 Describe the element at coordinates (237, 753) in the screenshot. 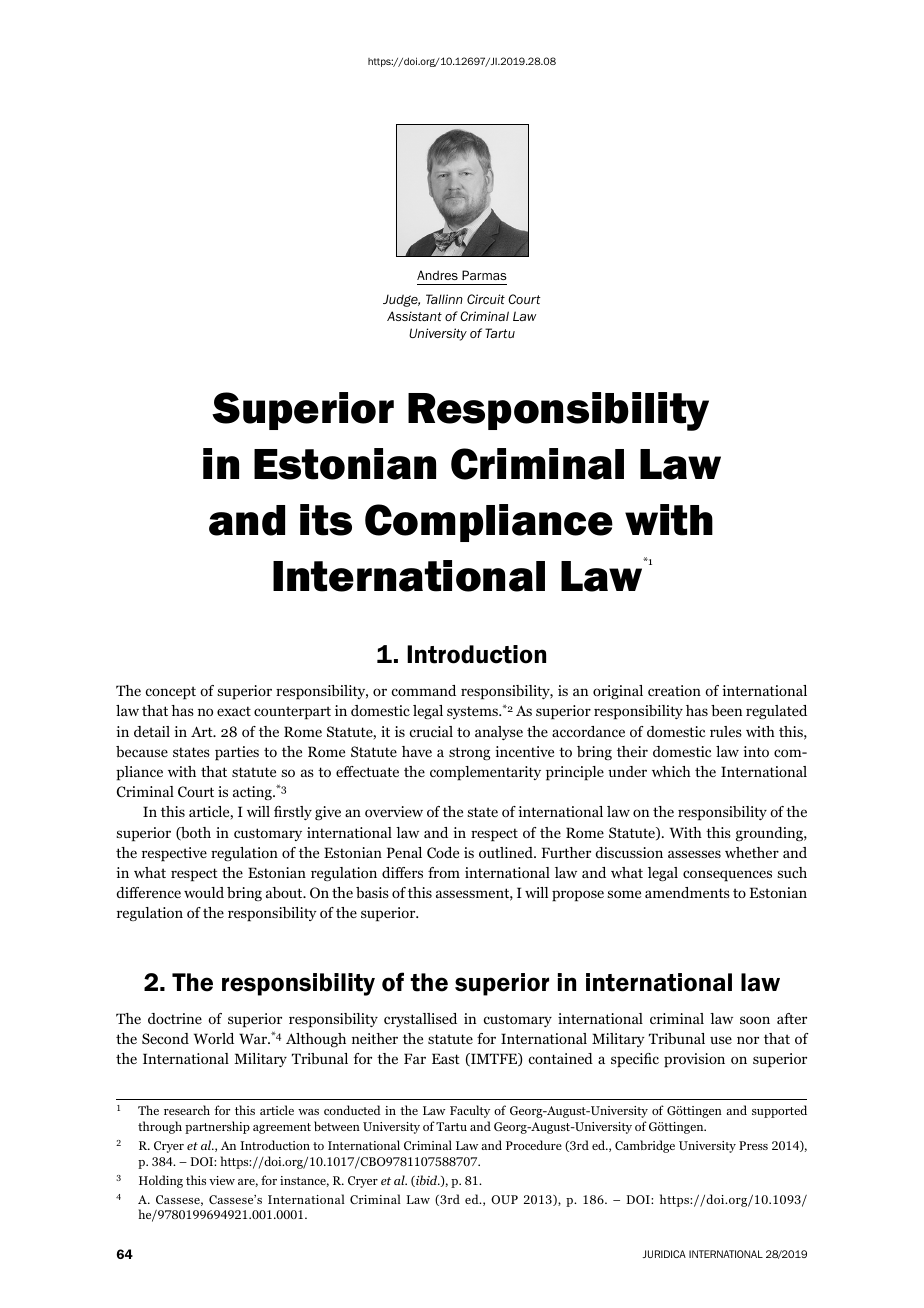

I see `parties` at that location.
